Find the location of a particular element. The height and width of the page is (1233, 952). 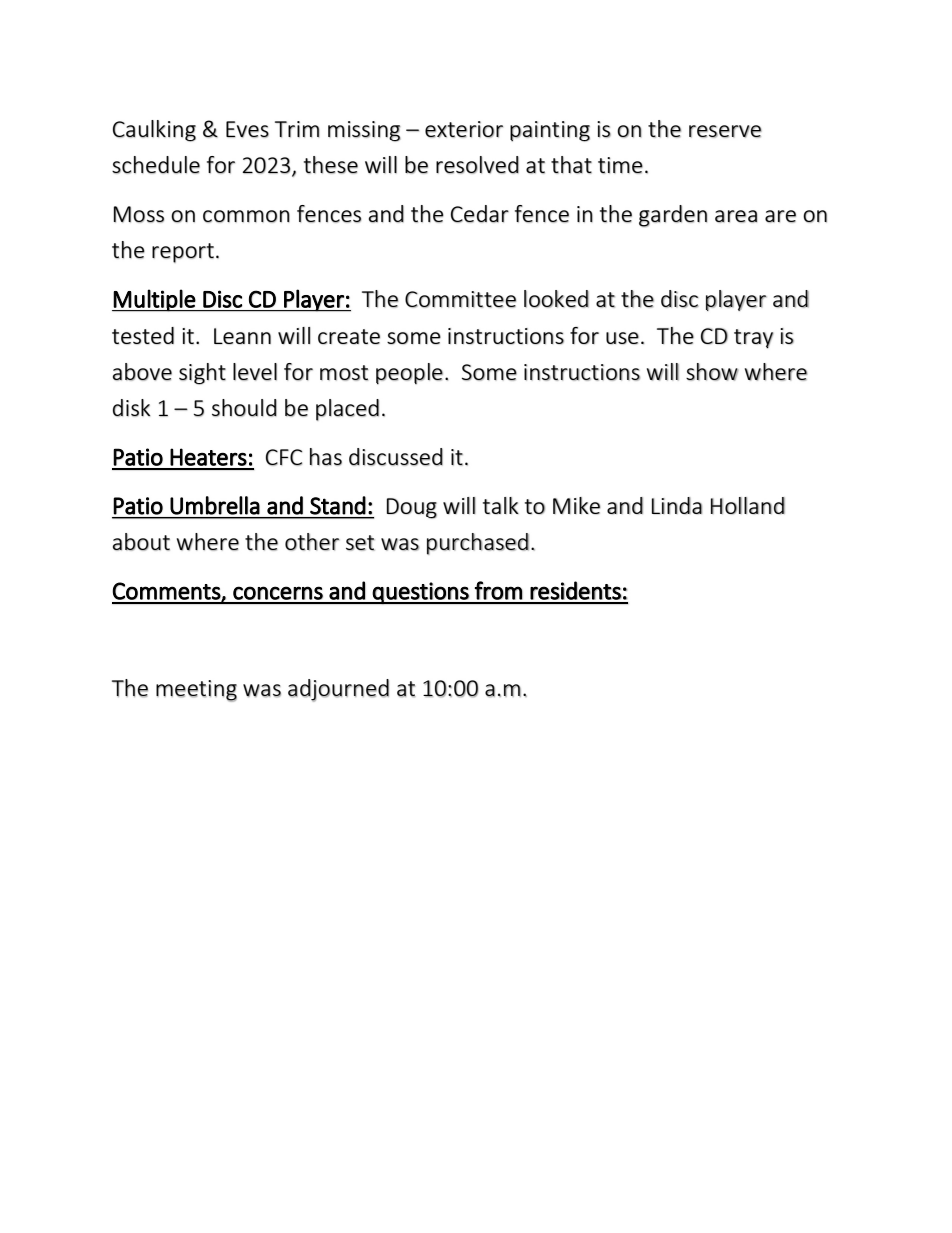

should is located at coordinates (244, 408).
